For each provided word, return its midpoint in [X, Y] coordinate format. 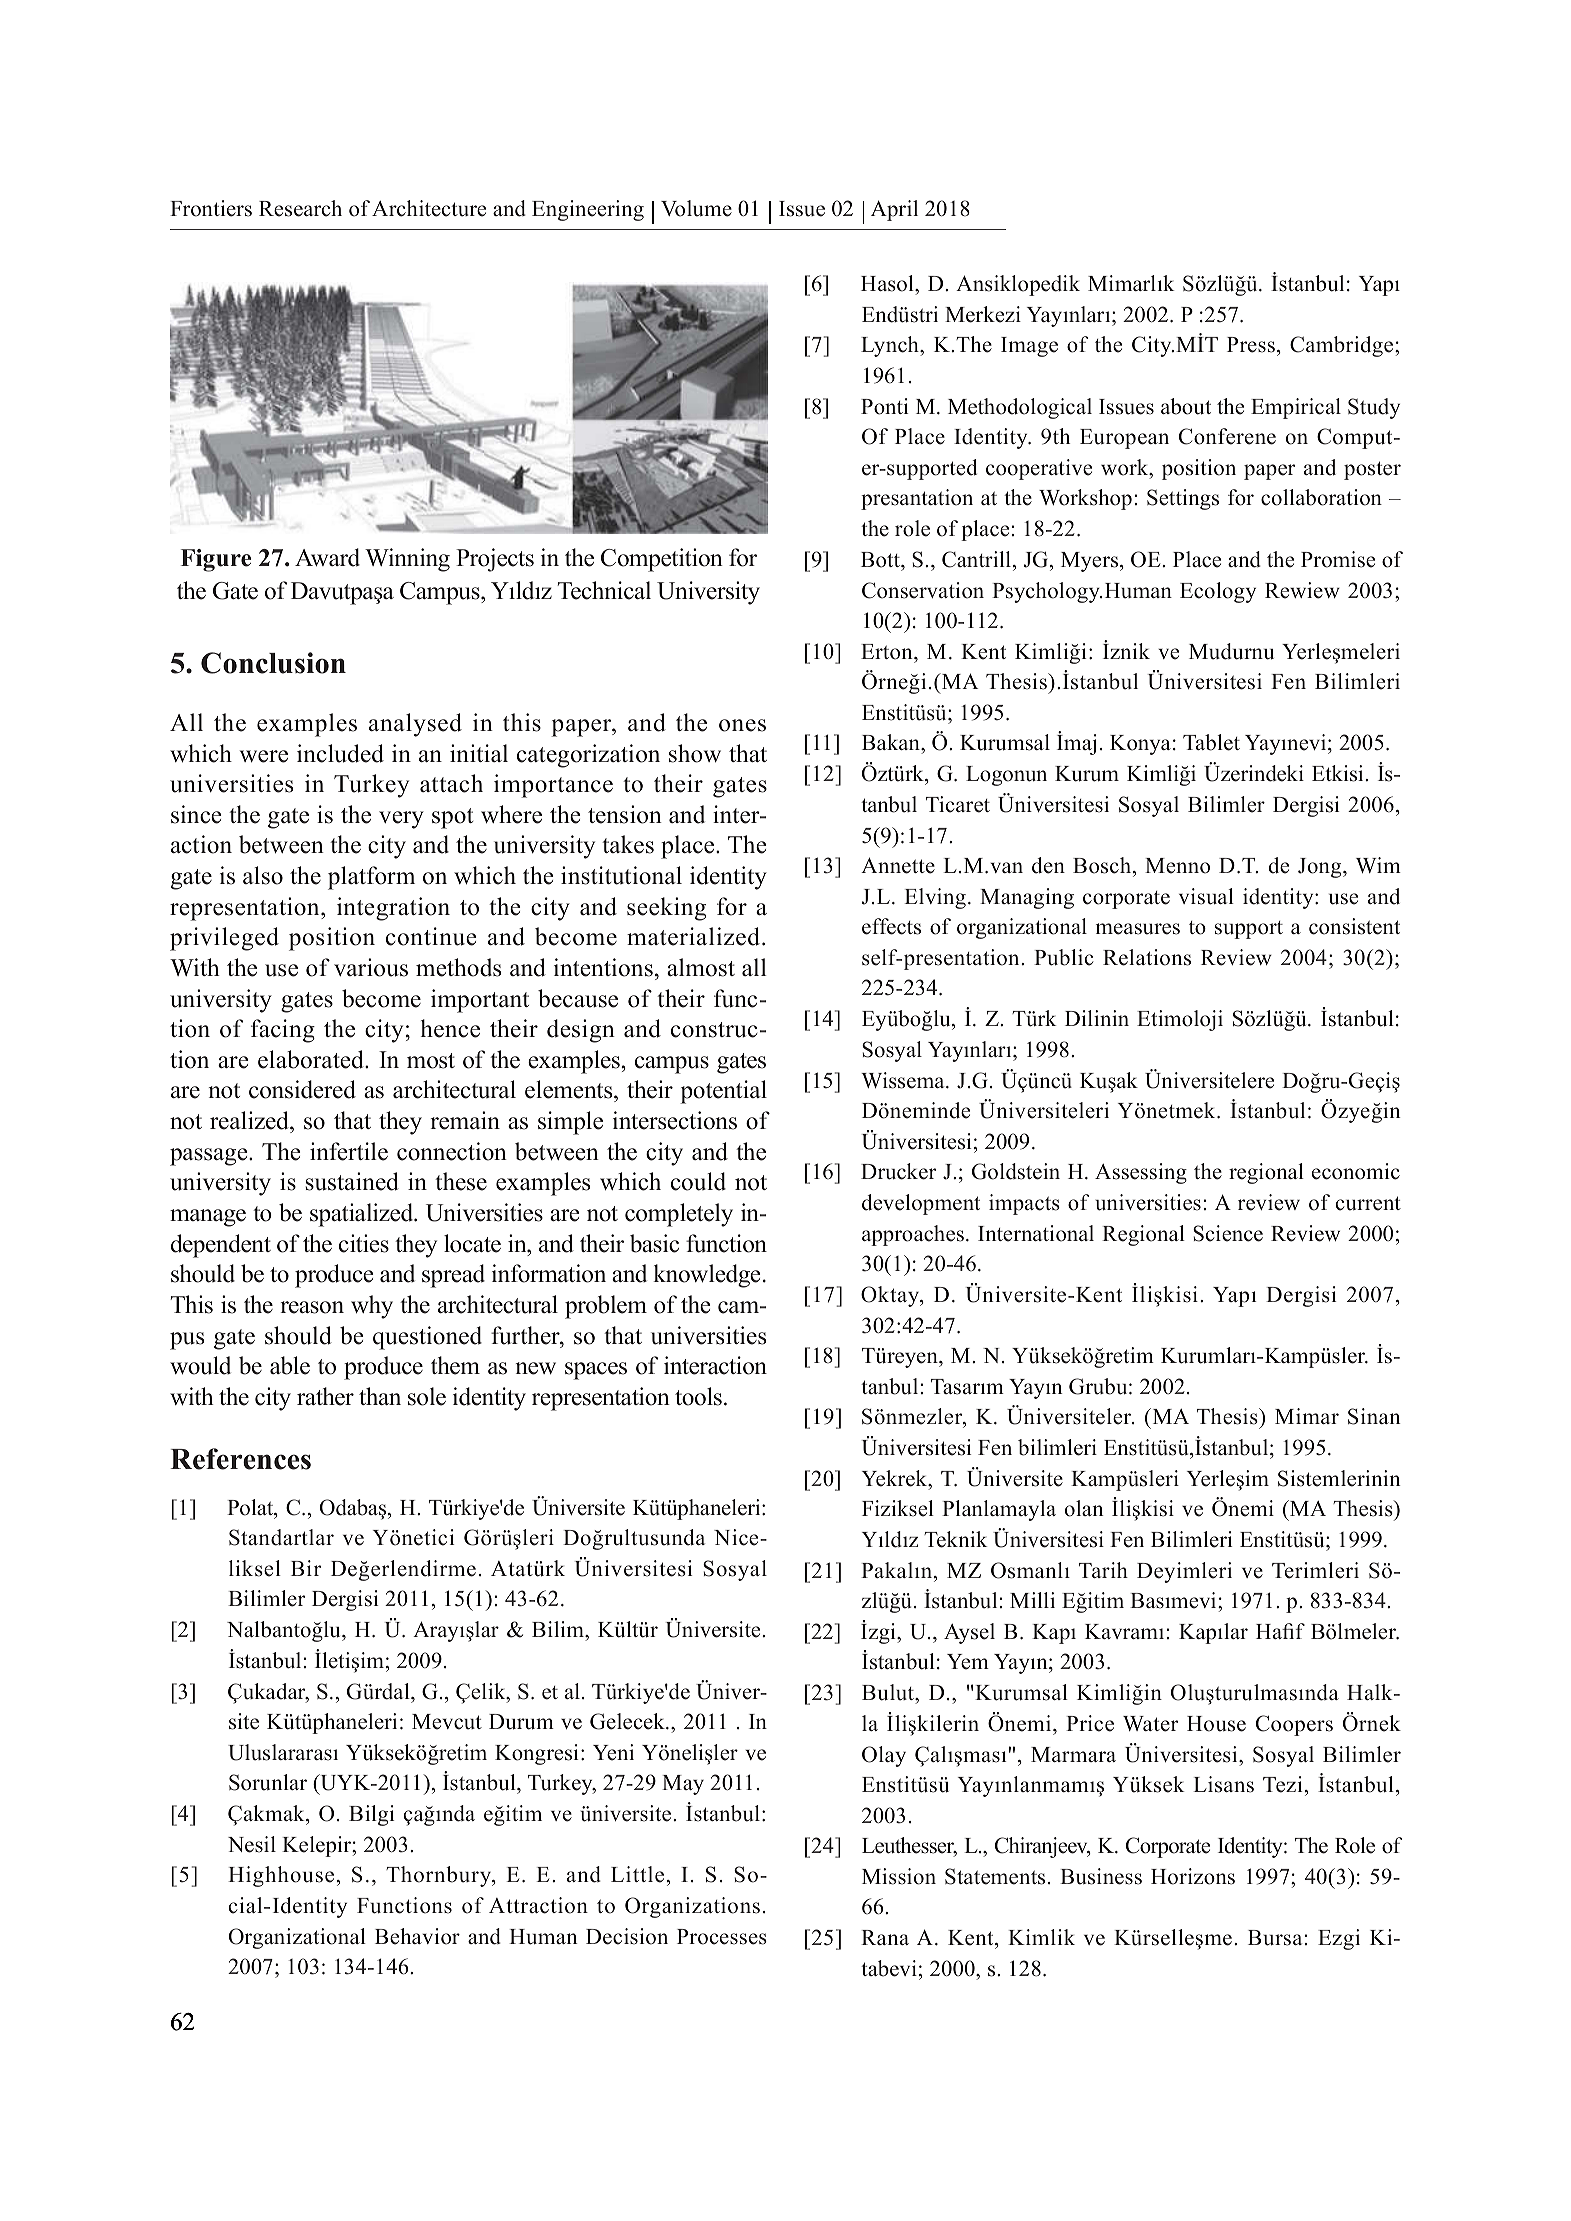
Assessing [1141, 1173]
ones [742, 725]
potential [723, 1092]
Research [300, 208]
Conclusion [273, 663]
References [240, 1459]
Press [1251, 345]
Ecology [1218, 592]
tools [698, 1396]
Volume [696, 208]
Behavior [417, 1936]
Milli [1032, 1600]
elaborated [312, 1059]
